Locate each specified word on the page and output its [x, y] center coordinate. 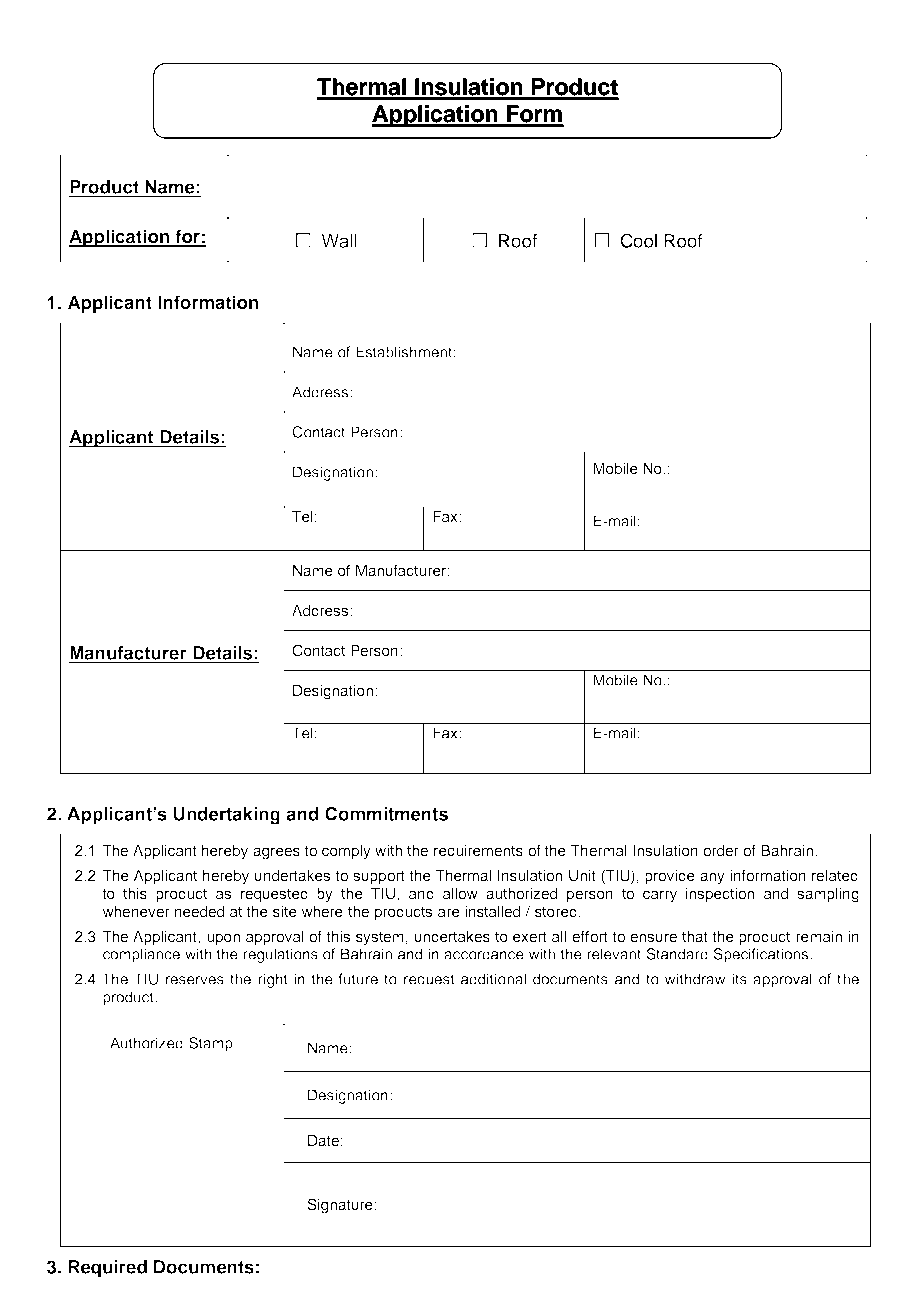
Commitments [386, 814]
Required [108, 1269]
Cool [639, 241]
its [739, 979]
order [721, 850]
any [712, 878]
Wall [339, 241]
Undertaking [227, 816]
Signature [340, 1206]
